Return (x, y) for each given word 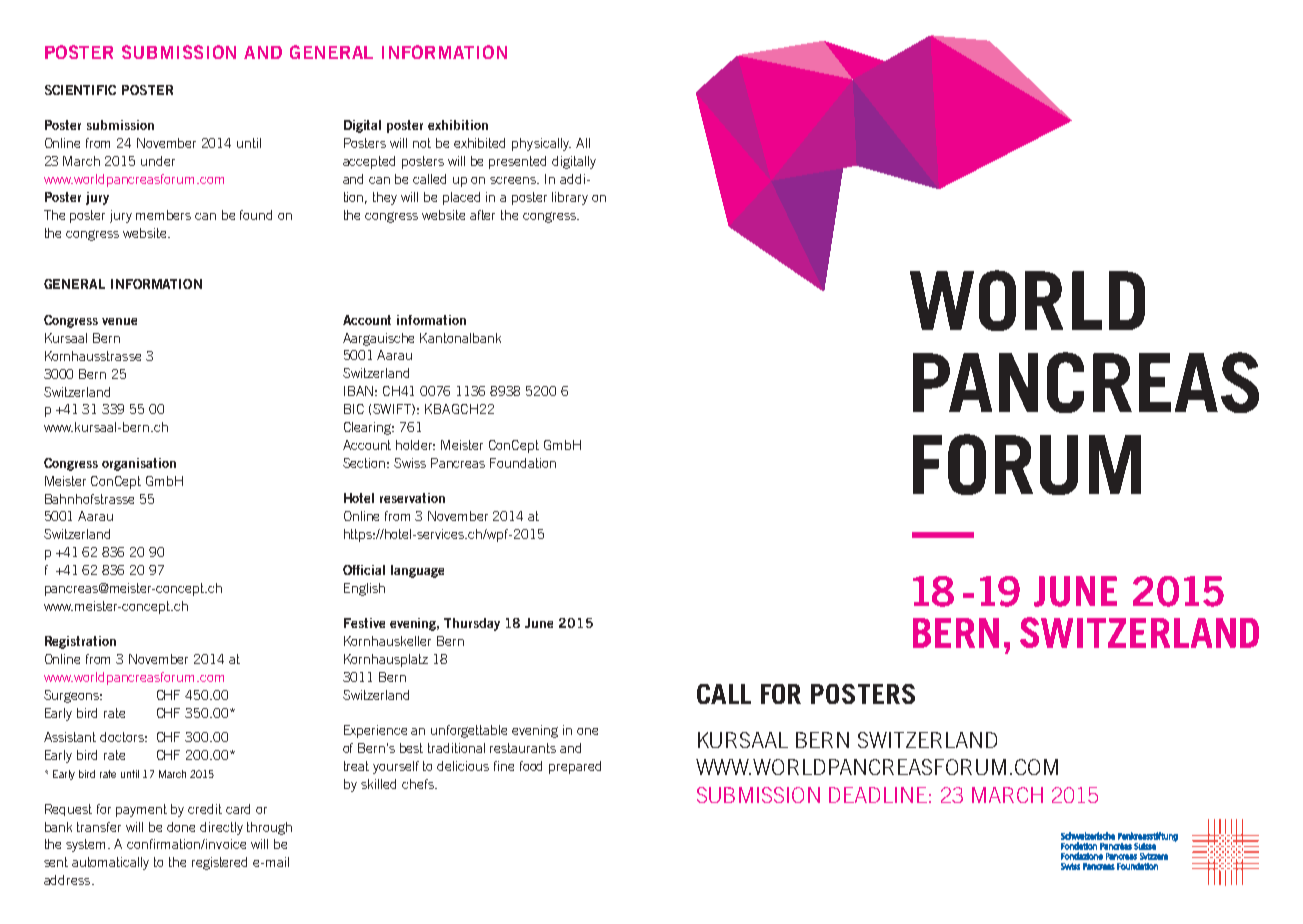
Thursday (472, 624)
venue (119, 321)
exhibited (479, 143)
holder (415, 445)
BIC (354, 409)
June (539, 623)
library (570, 198)
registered (219, 863)
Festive (364, 623)
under (158, 161)
